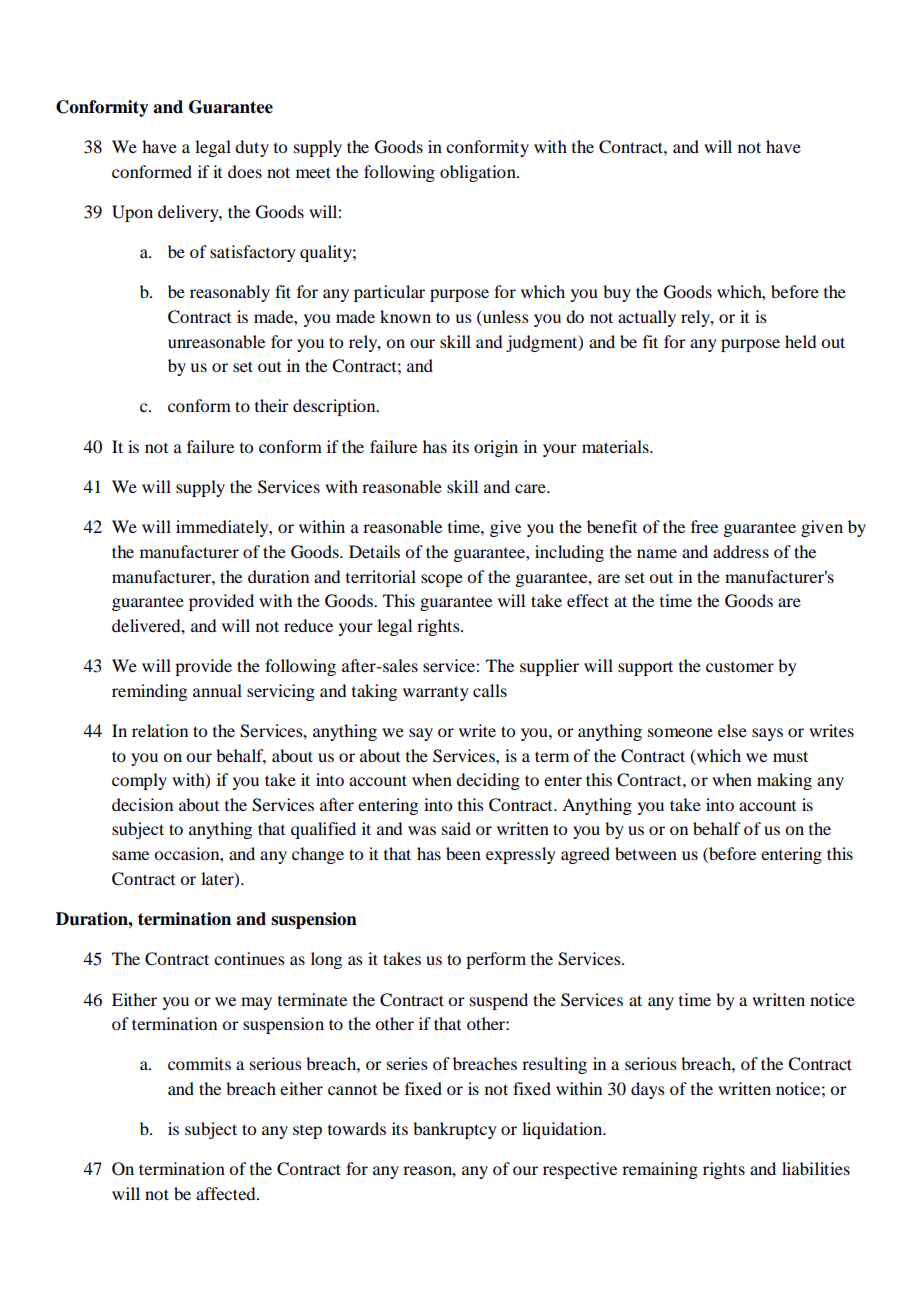 This screenshot has height=1308, width=924. I want to click on affected, so click(227, 1193).
